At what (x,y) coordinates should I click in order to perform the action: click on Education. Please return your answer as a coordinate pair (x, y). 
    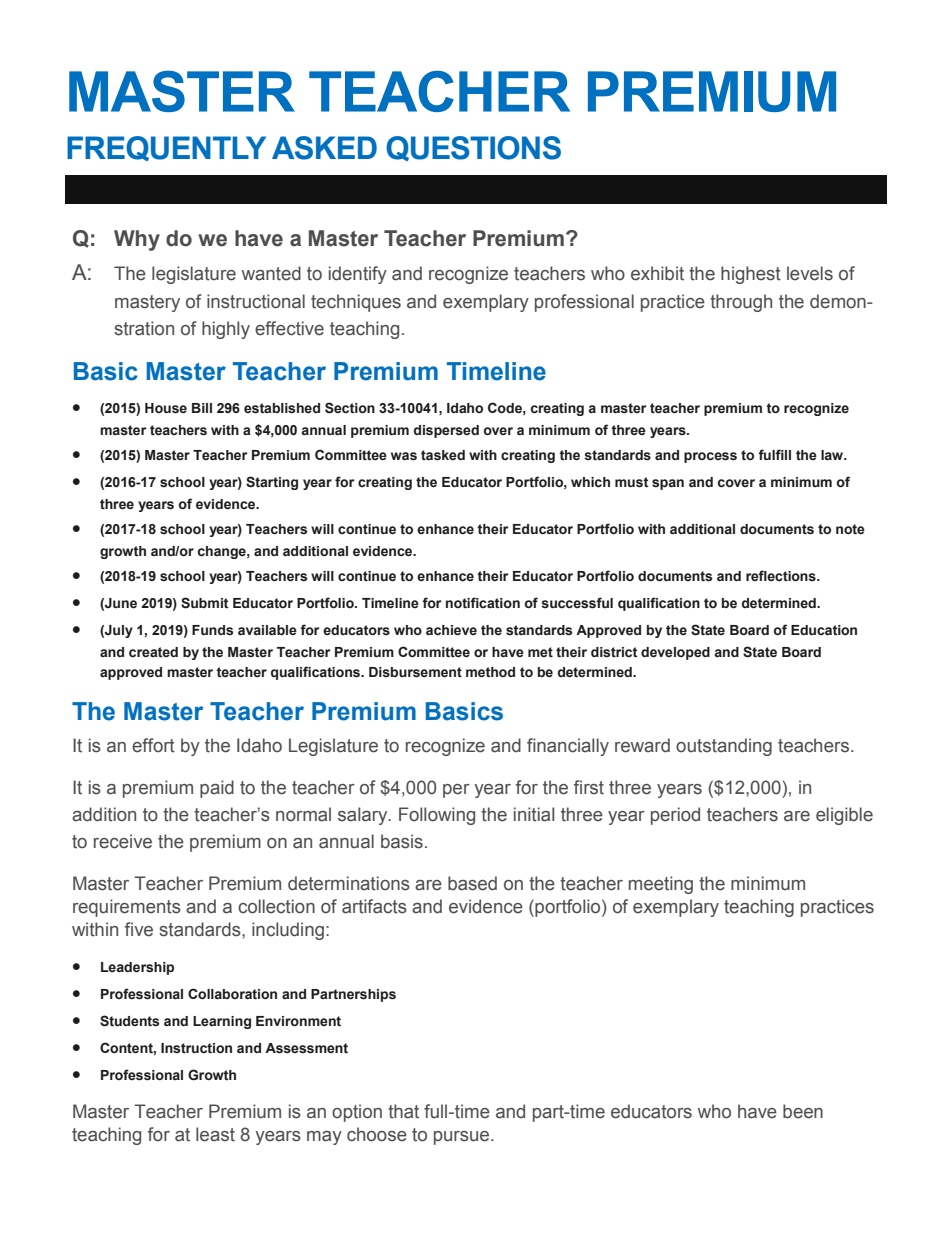
    Looking at the image, I should click on (824, 630).
